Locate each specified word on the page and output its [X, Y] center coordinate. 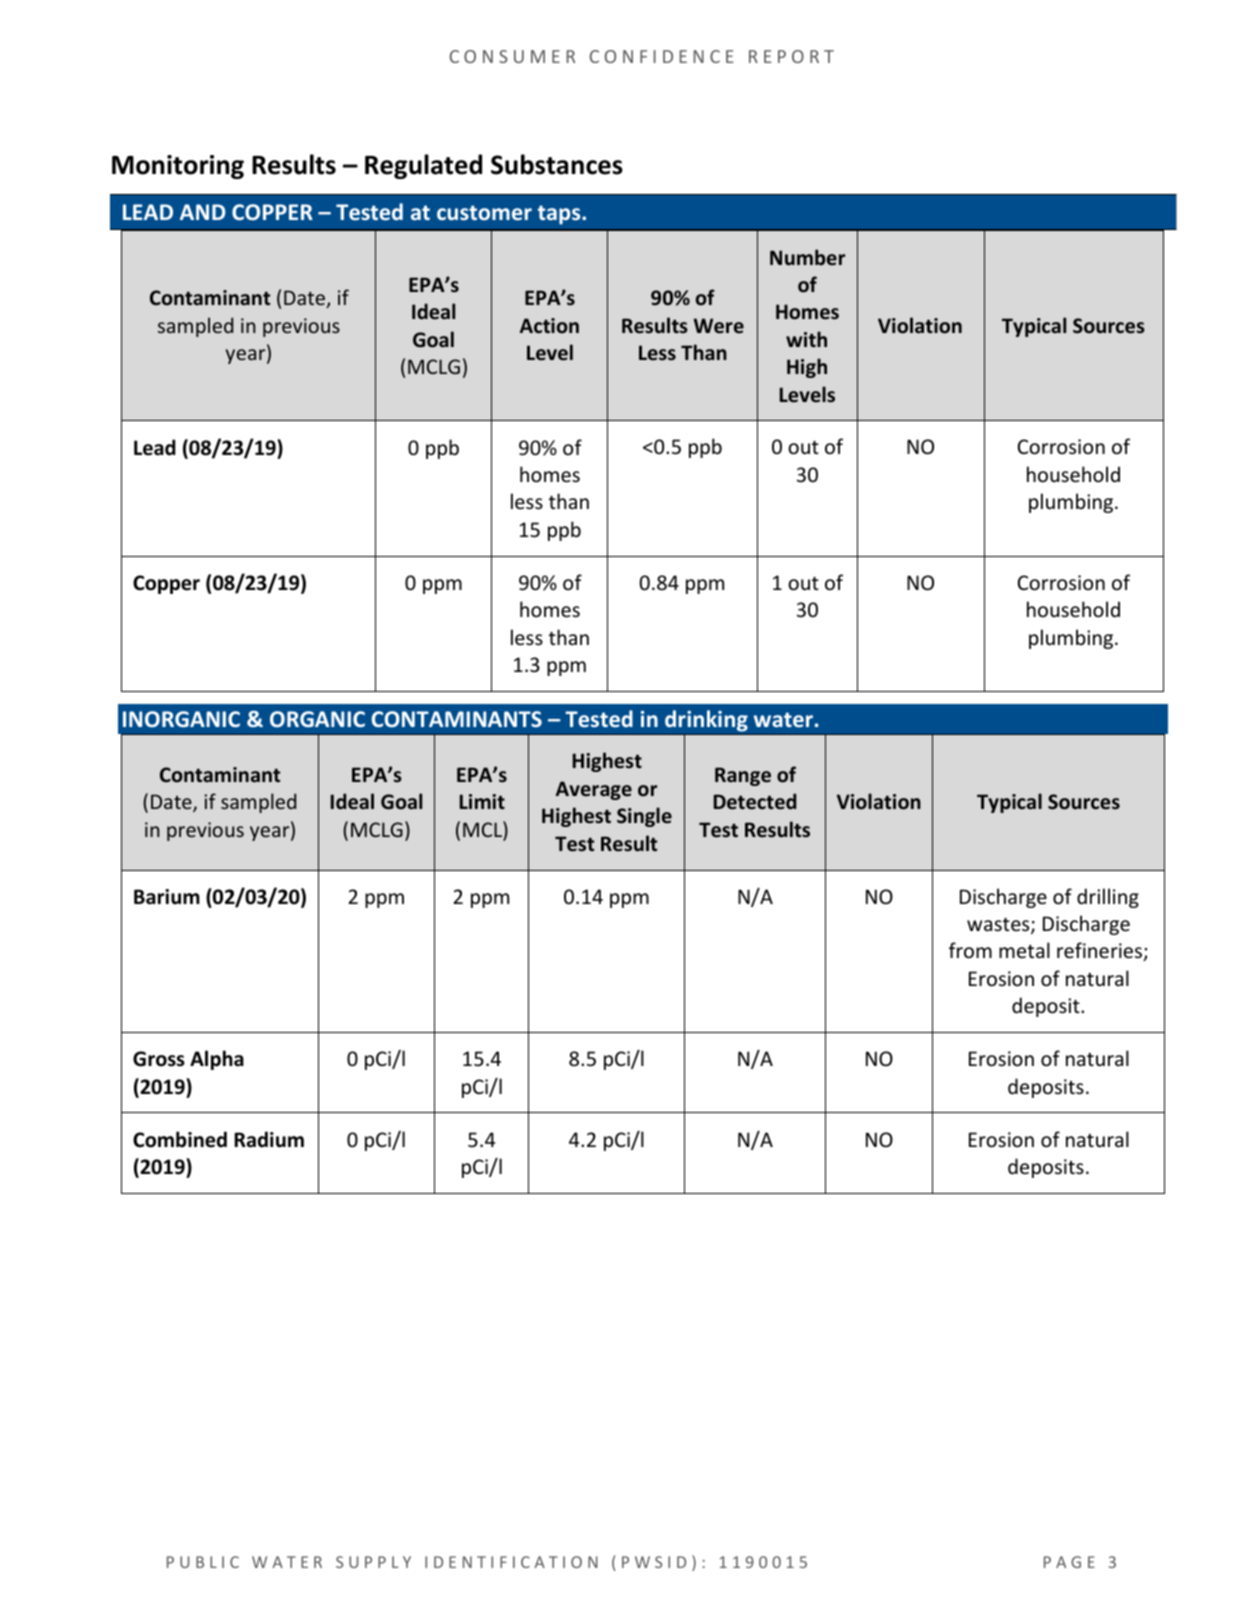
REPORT [791, 56]
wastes [999, 926]
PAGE [1069, 1562]
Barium [167, 897]
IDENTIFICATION [511, 1562]
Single [644, 817]
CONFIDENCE [662, 56]
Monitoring [178, 167]
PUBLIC [203, 1562]
